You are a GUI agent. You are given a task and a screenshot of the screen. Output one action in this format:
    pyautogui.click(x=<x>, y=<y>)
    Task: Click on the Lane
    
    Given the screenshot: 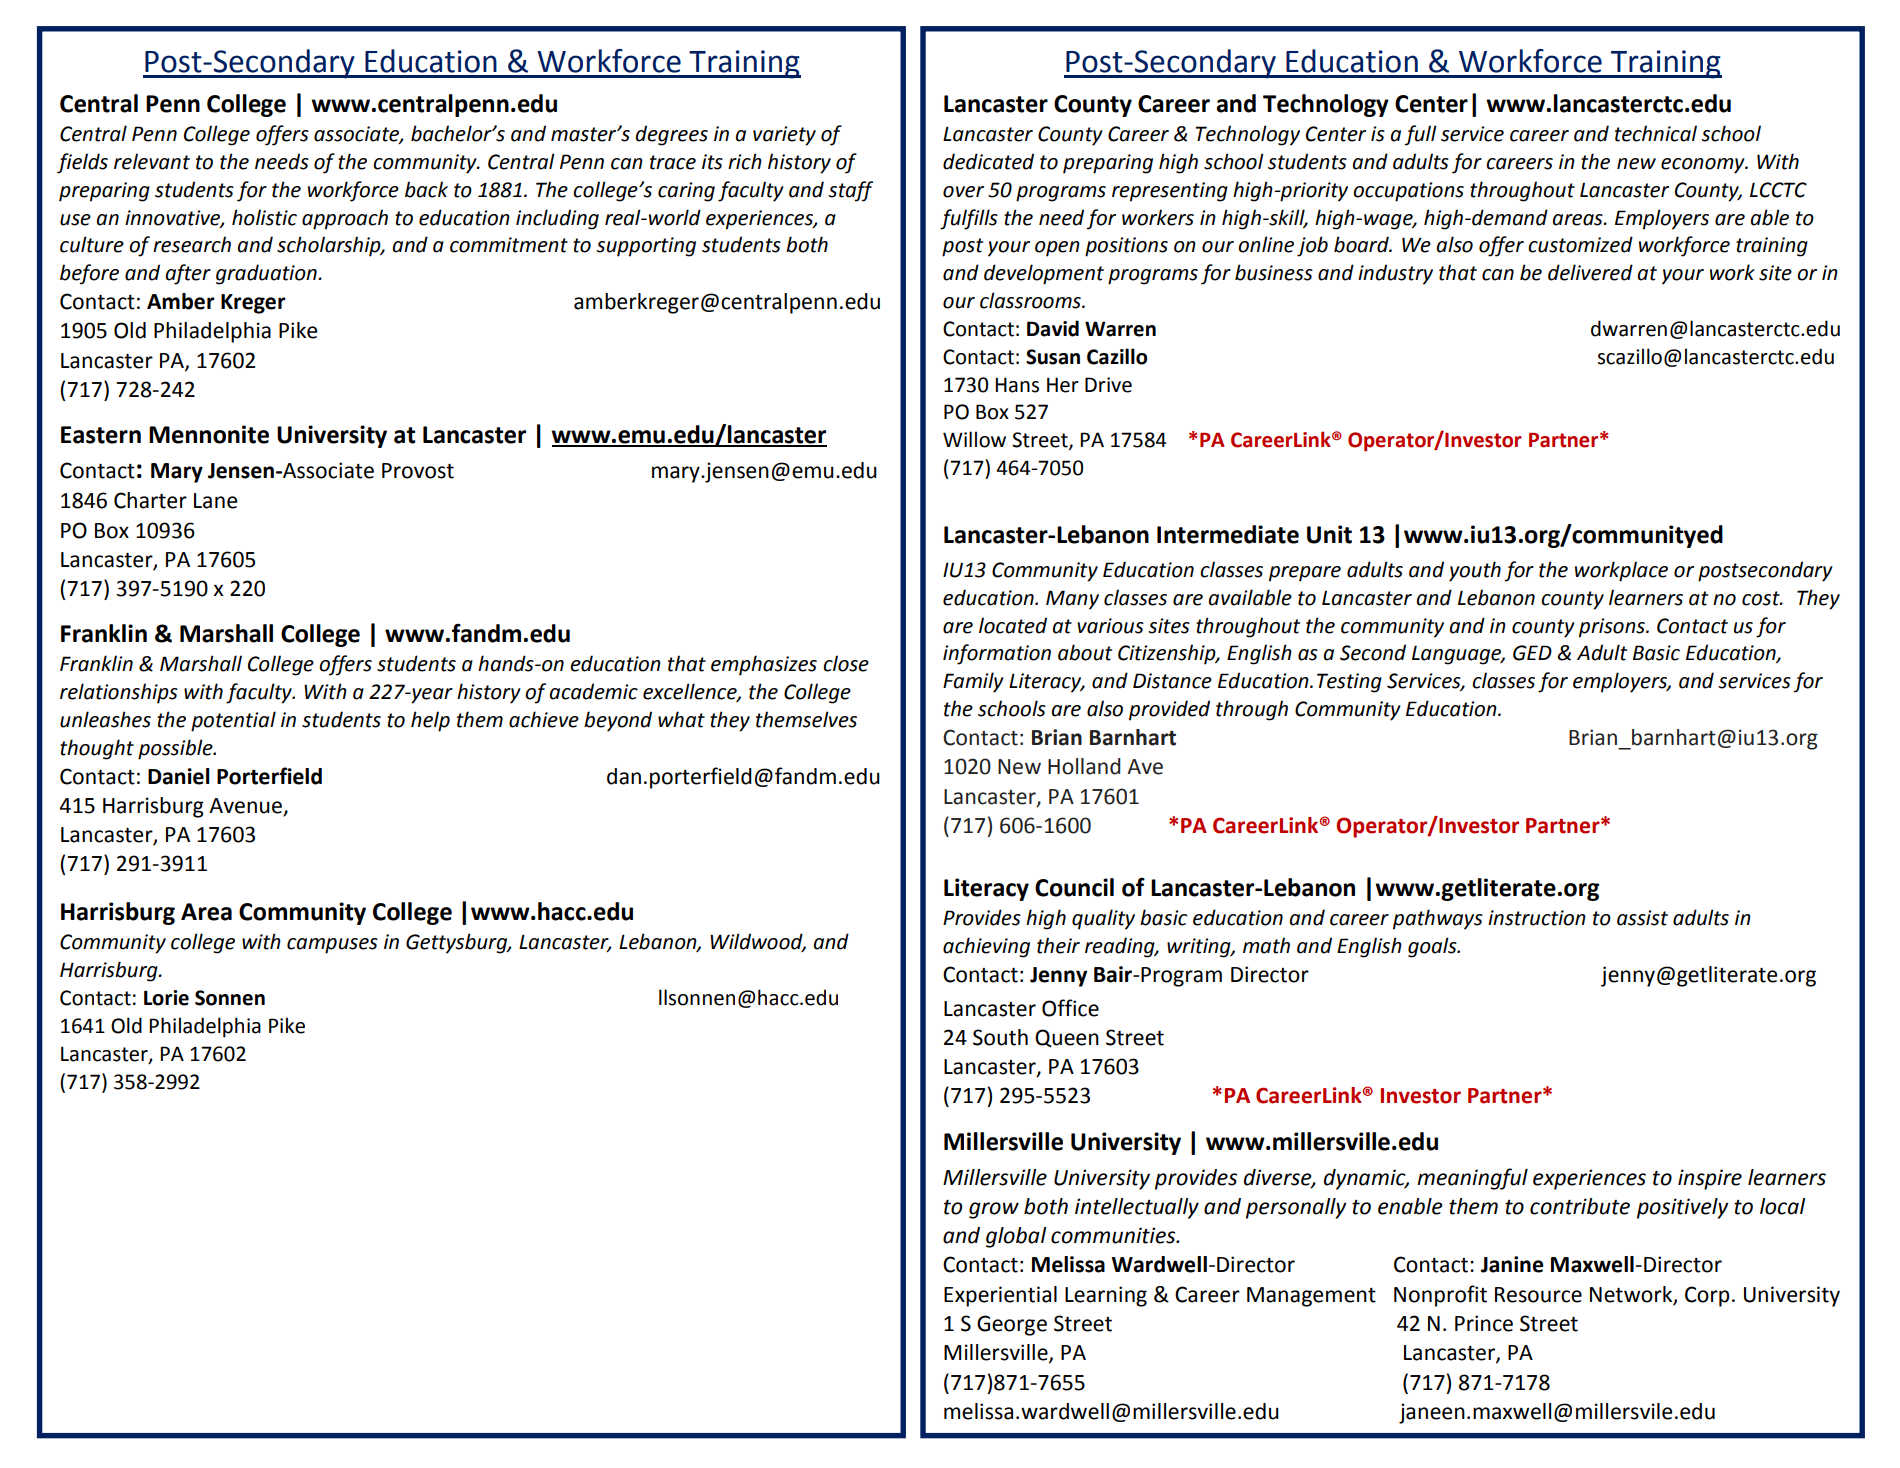 What is the action you would take?
    pyautogui.click(x=215, y=501)
